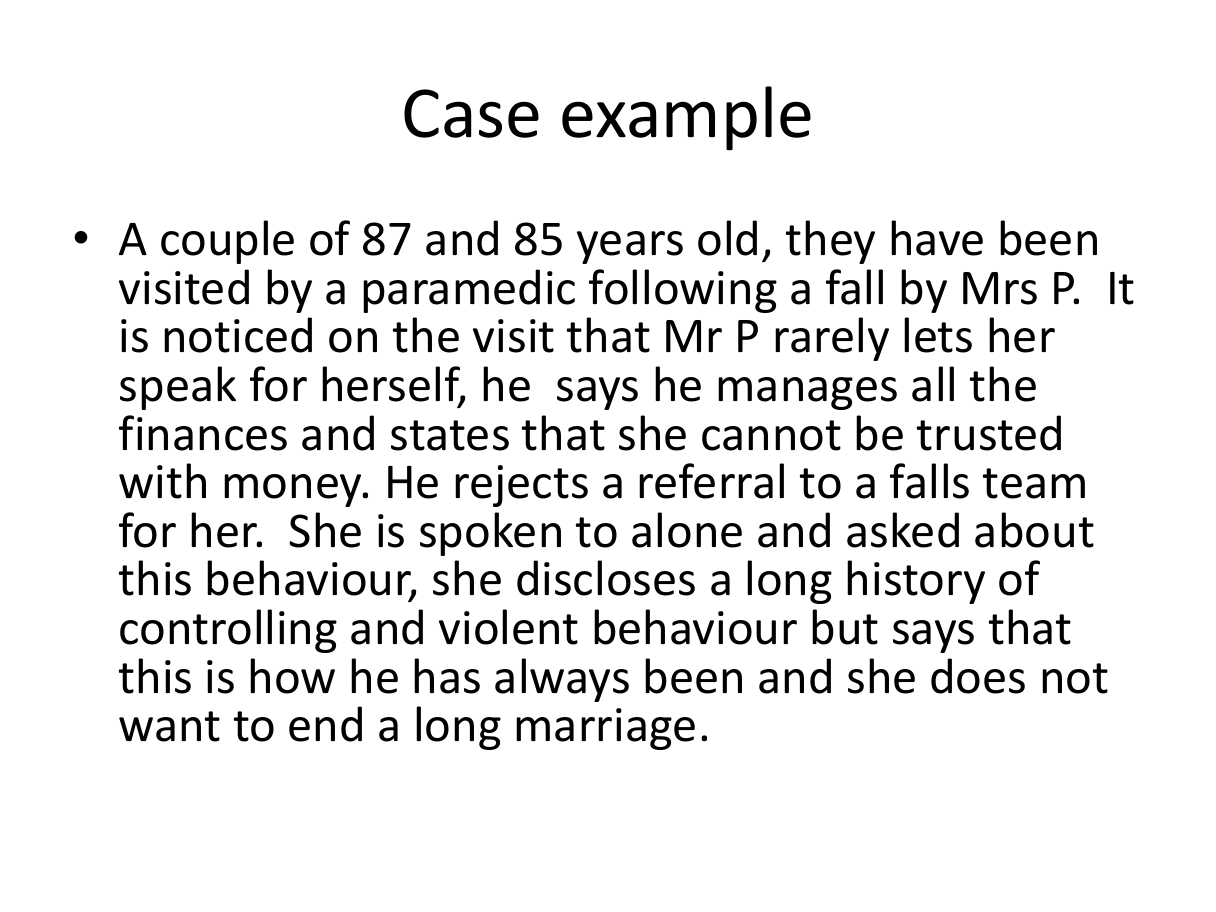 The width and height of the document is (1216, 912). What do you see at coordinates (938, 335) in the document?
I see `lets` at bounding box center [938, 335].
